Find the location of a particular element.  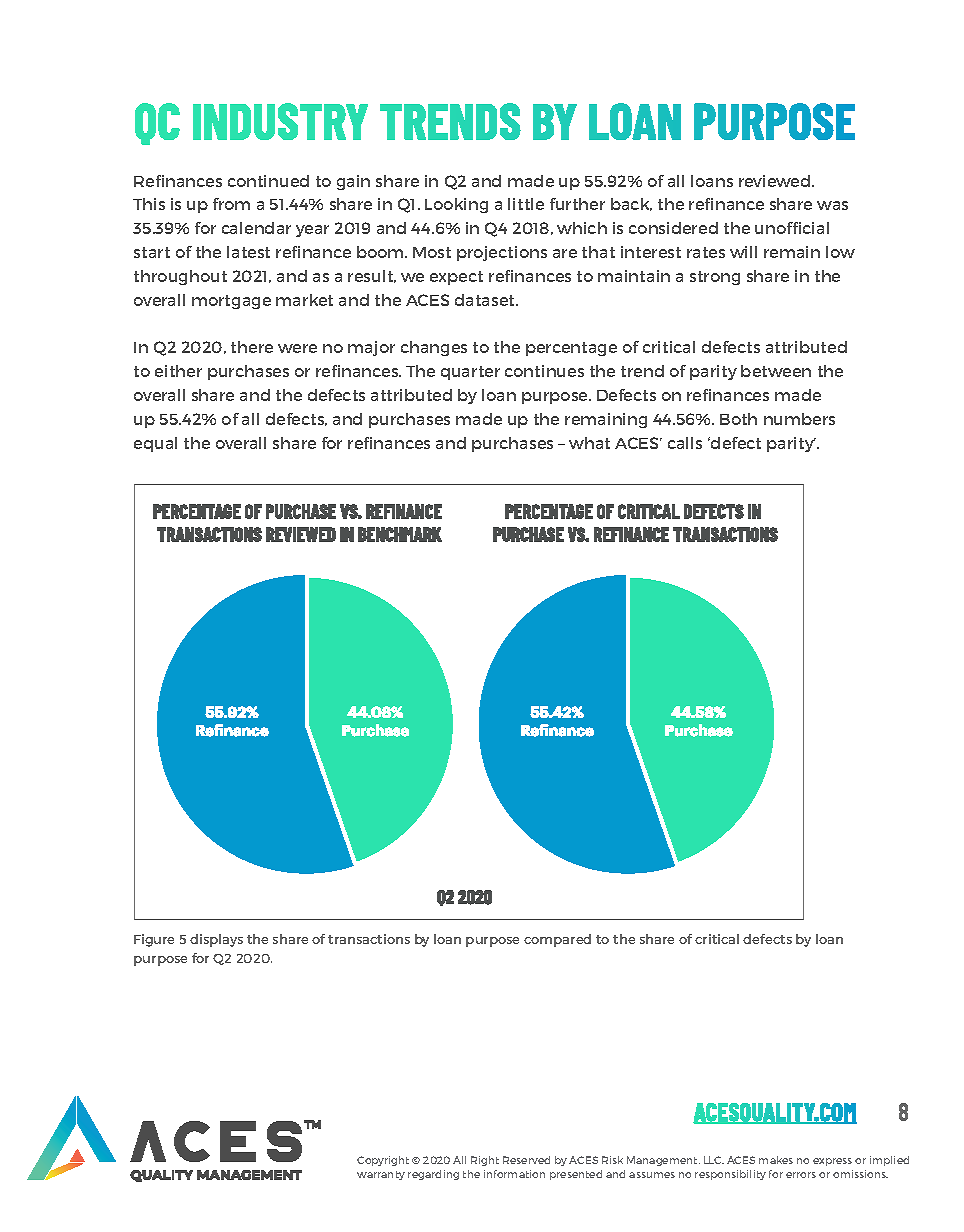

displays is located at coordinates (216, 940).
